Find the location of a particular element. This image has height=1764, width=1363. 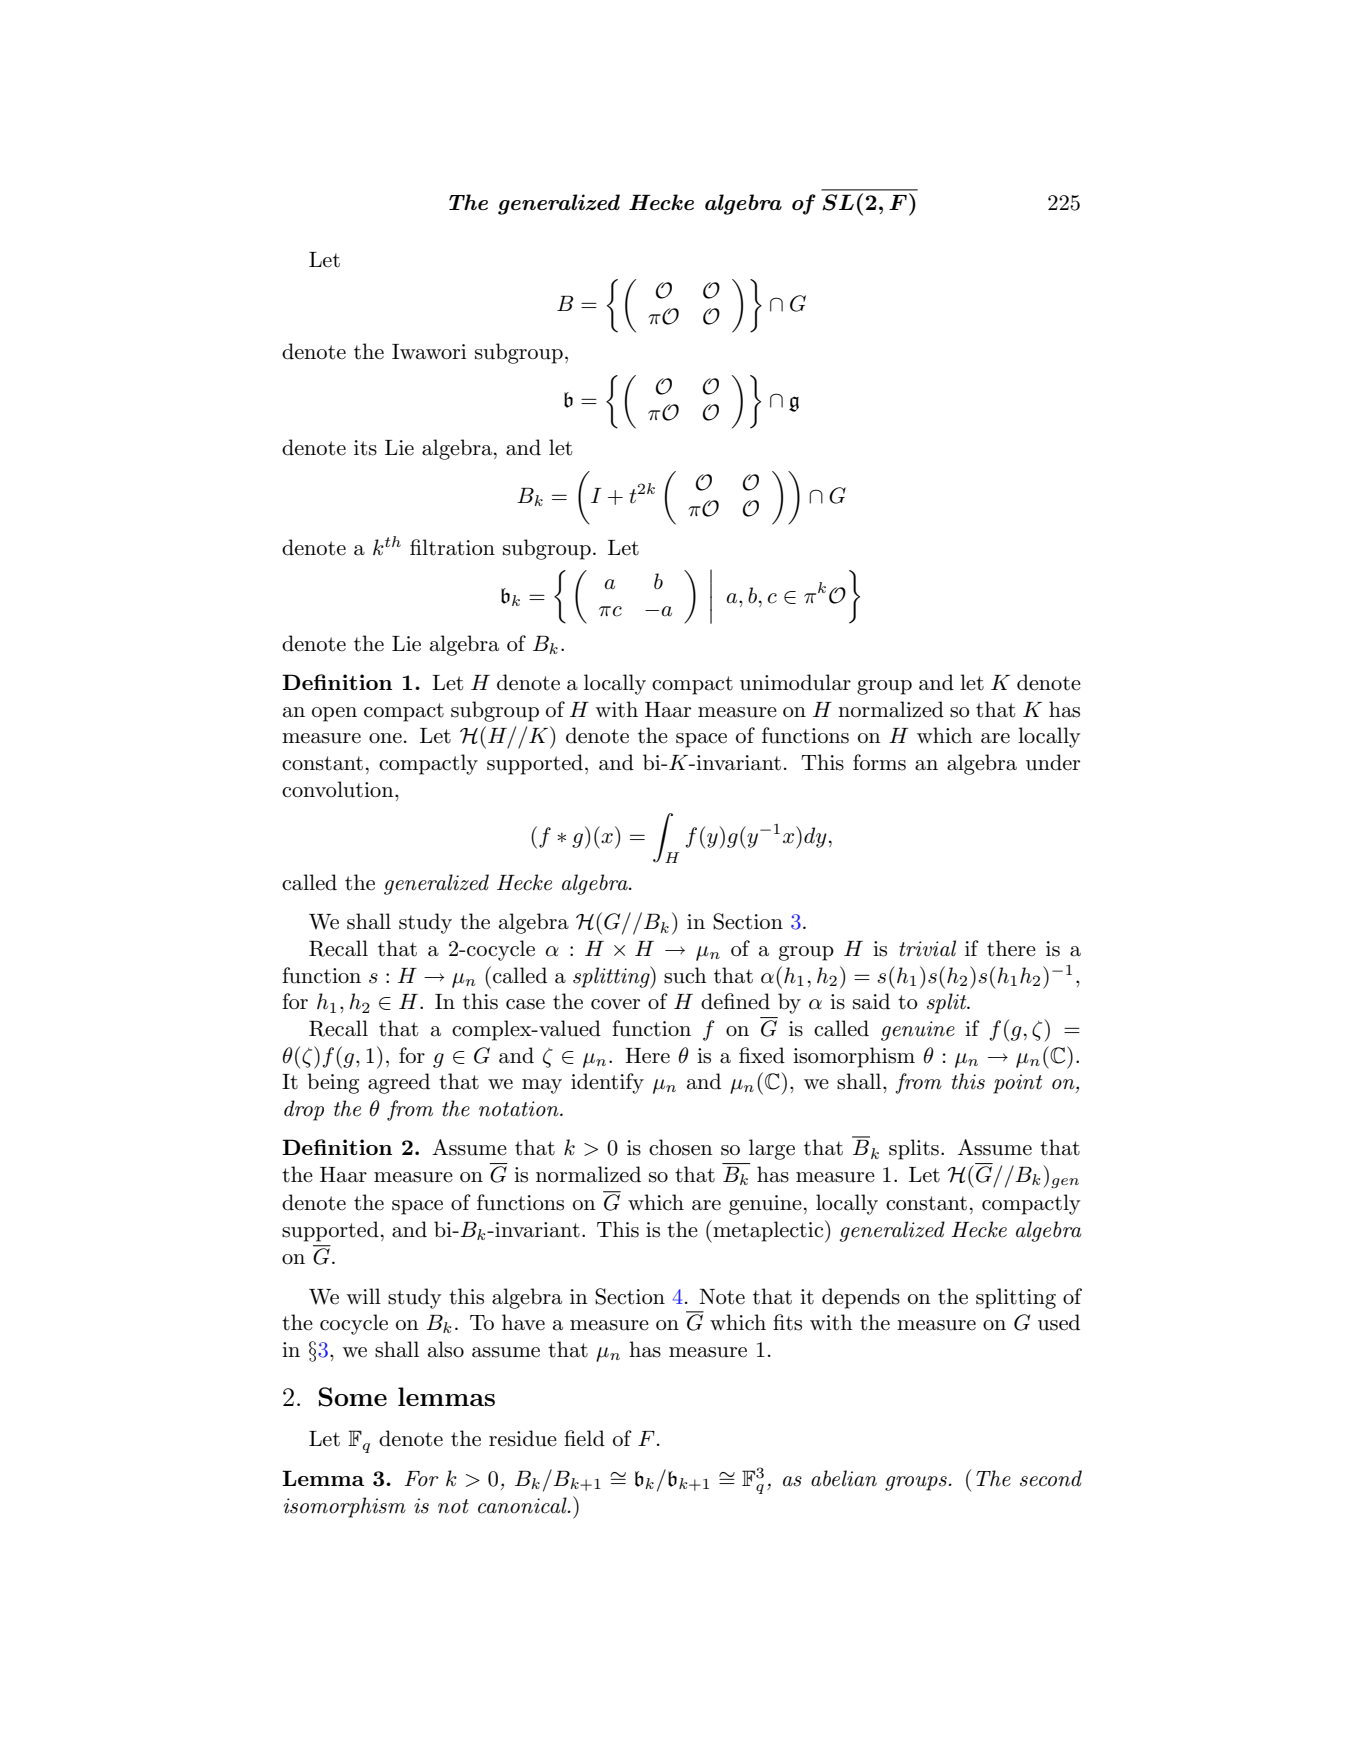

forms is located at coordinates (879, 762).
